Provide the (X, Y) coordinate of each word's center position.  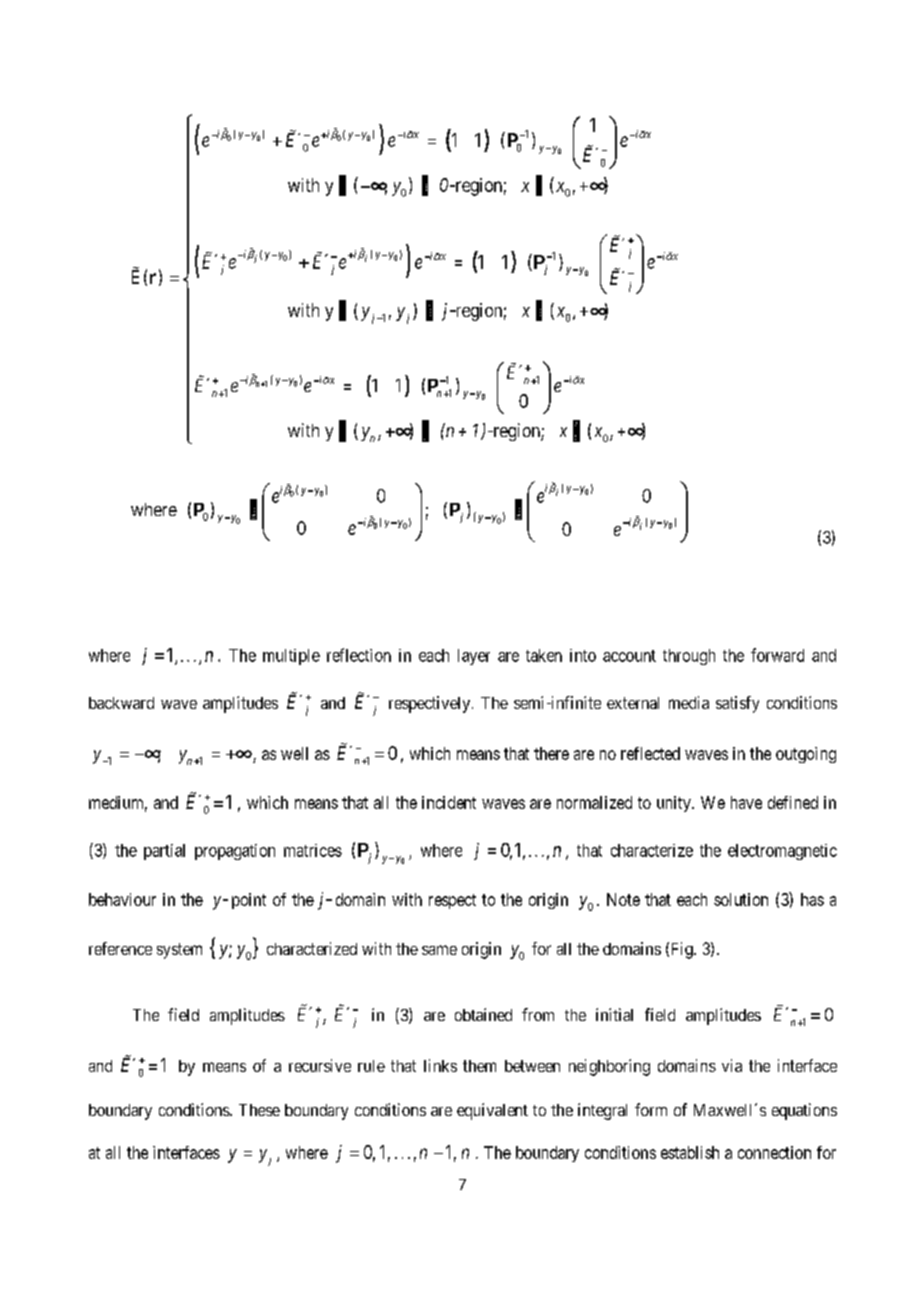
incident (449, 802)
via (732, 1065)
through (689, 657)
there (551, 753)
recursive (320, 1065)
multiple (291, 657)
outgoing (806, 755)
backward (121, 703)
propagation (235, 852)
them (479, 1066)
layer (474, 657)
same (439, 950)
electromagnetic (782, 852)
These (259, 1110)
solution (741, 899)
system (179, 951)
